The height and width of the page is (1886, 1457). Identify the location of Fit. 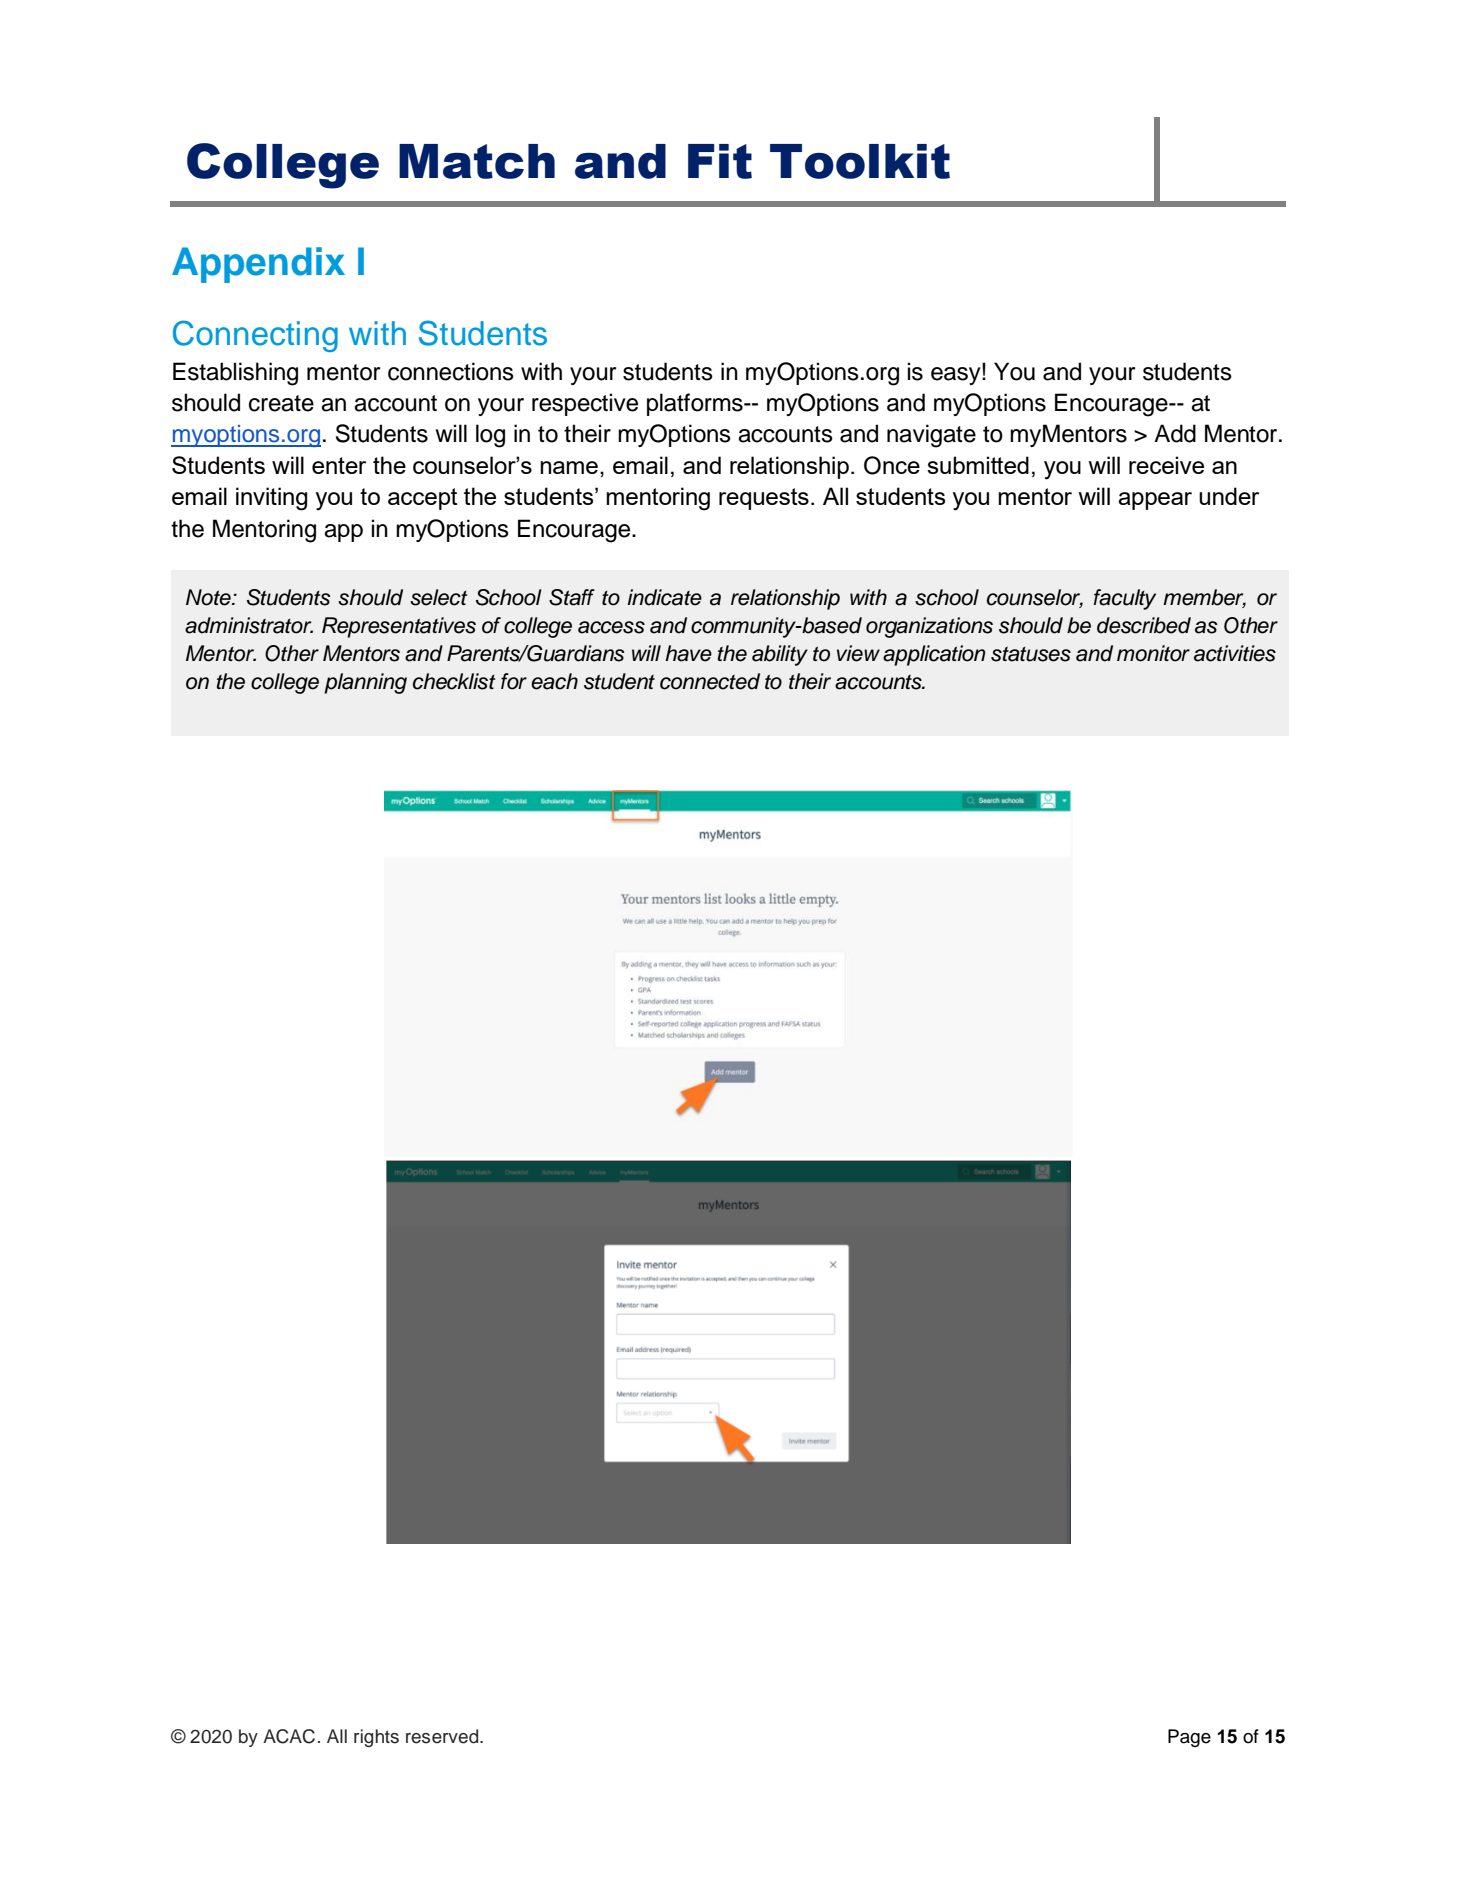
(720, 161).
